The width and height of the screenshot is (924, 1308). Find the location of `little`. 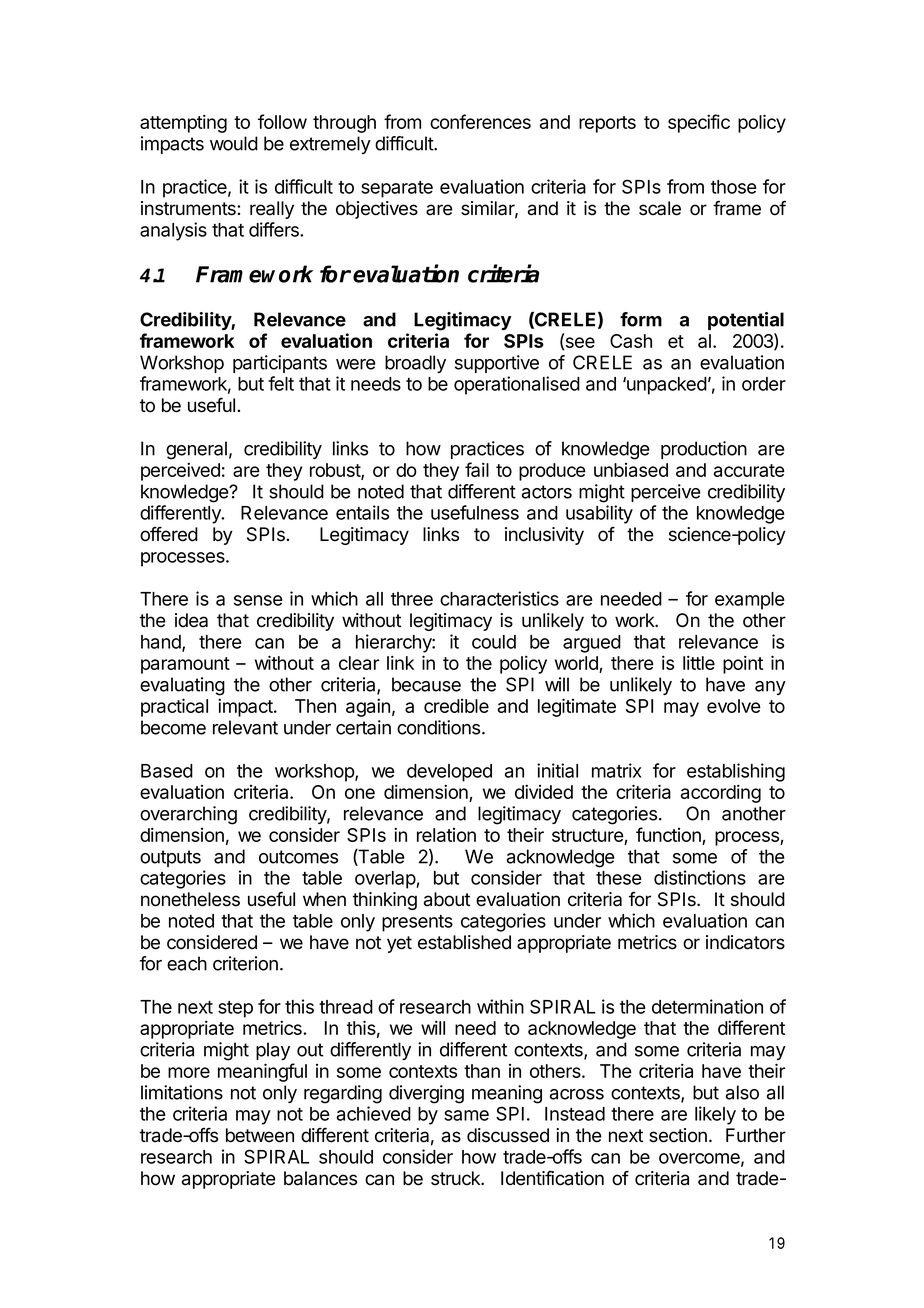

little is located at coordinates (699, 662).
